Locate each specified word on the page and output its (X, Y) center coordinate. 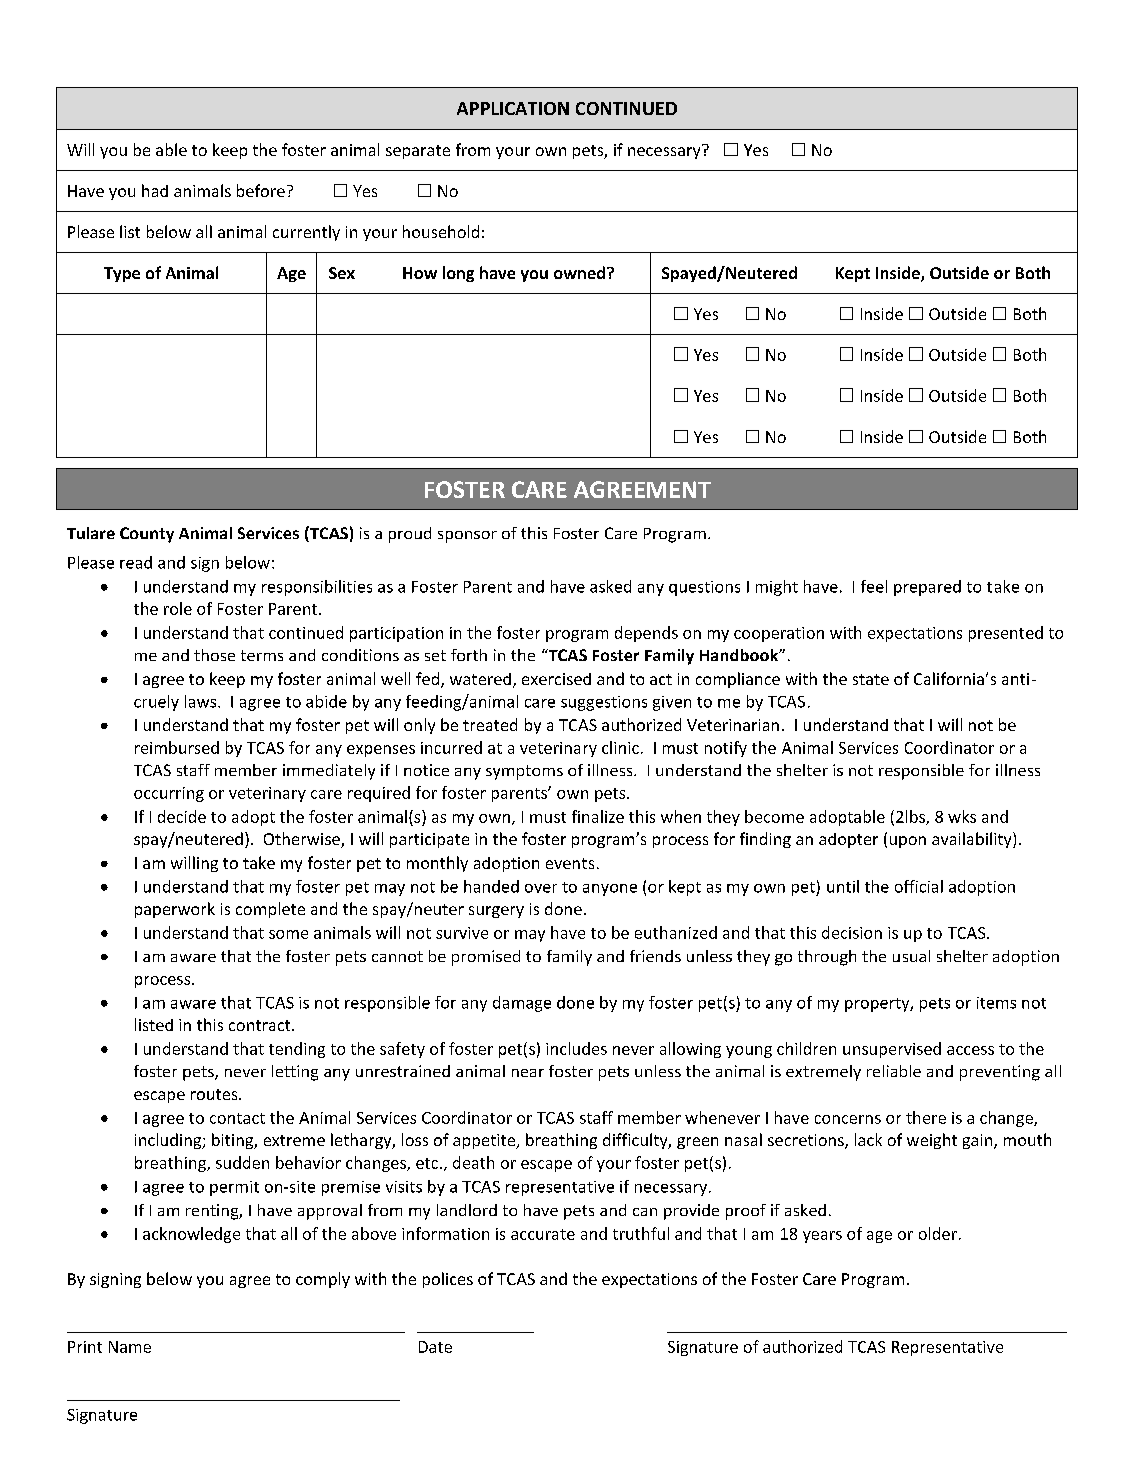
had (155, 190)
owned (581, 272)
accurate (543, 1234)
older (938, 1233)
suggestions (604, 703)
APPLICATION (513, 108)
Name (130, 1347)
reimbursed (177, 747)
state (871, 679)
